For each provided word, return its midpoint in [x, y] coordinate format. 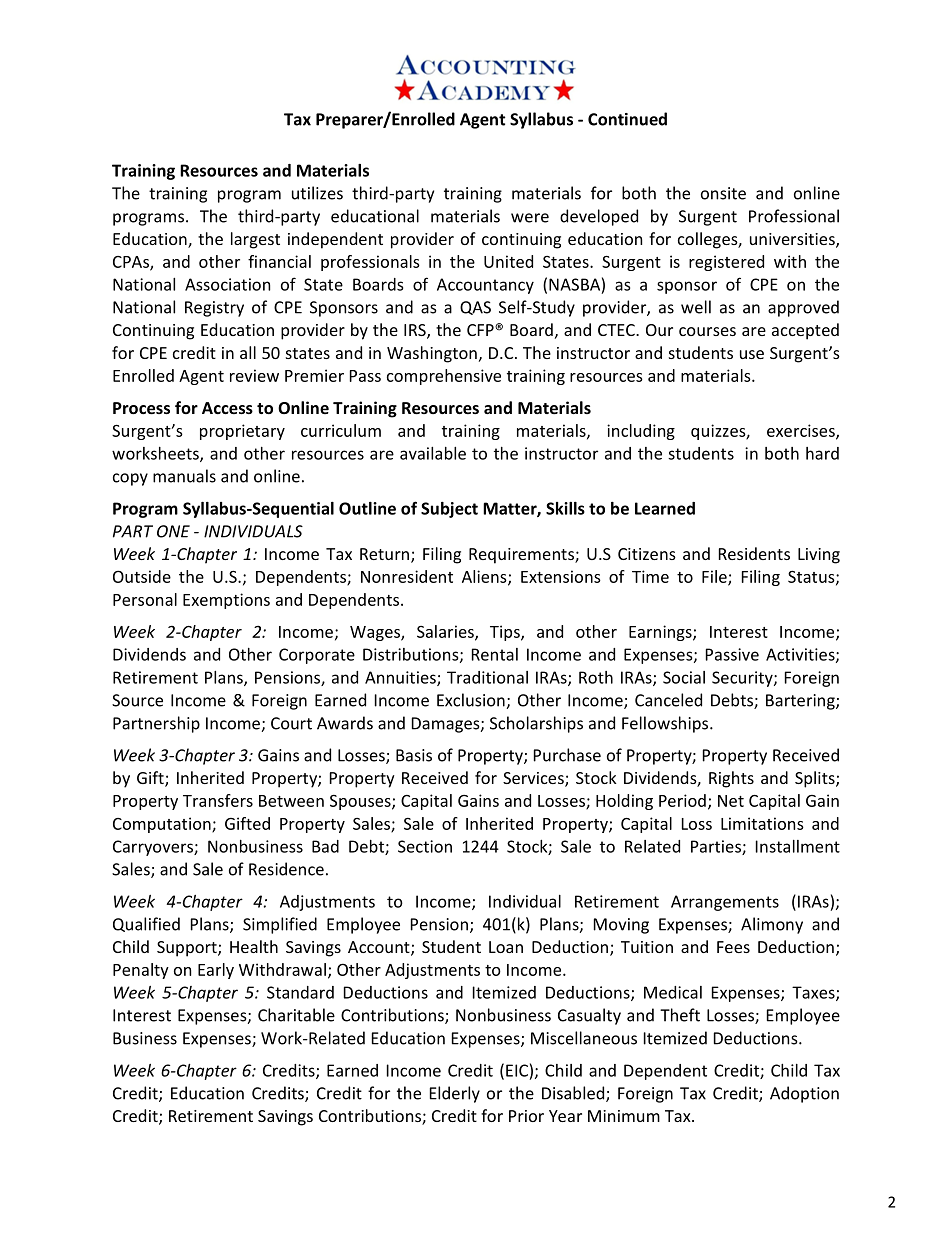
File [715, 577]
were [530, 218]
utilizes [317, 193]
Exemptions [226, 601]
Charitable [296, 1015]
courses [707, 331]
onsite [723, 193]
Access [227, 408]
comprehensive [444, 377]
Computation [163, 825]
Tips [506, 633]
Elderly [455, 1094]
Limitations [762, 823]
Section [425, 846]
